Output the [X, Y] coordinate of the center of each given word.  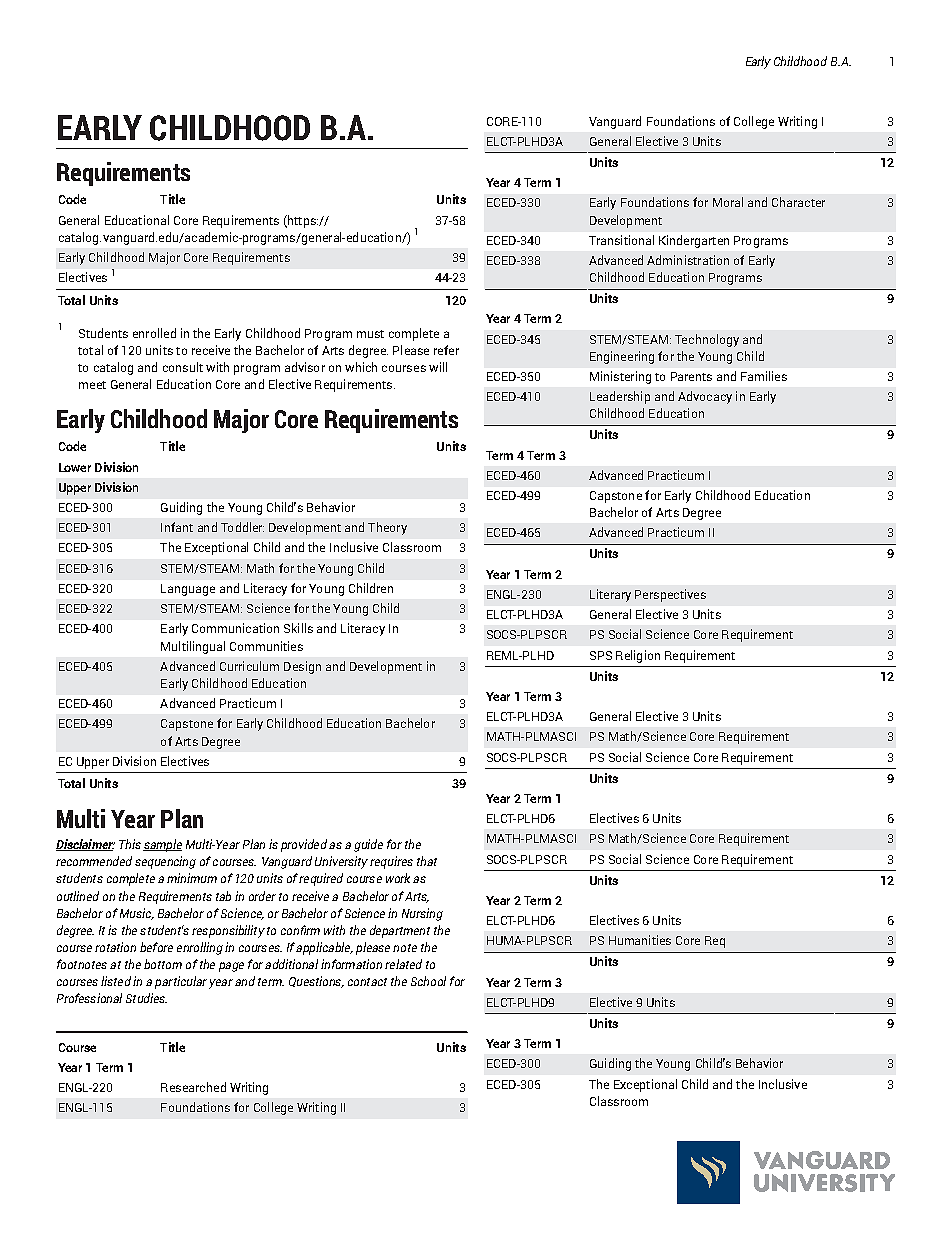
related [403, 964]
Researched [193, 1087]
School [428, 981]
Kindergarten [694, 241]
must [370, 334]
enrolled [154, 333]
